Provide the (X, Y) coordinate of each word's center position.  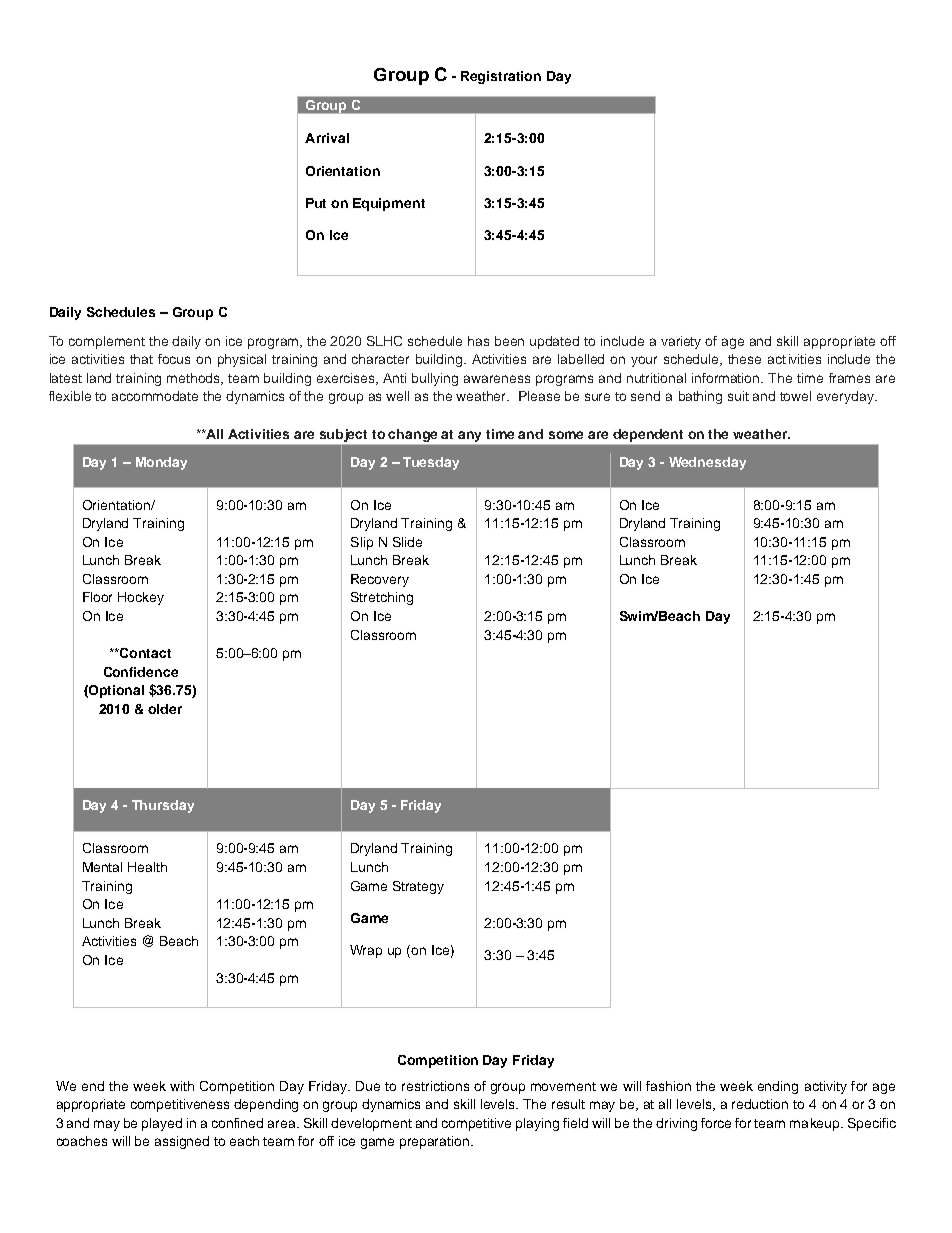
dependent (648, 435)
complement (107, 342)
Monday (161, 463)
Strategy (418, 887)
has (478, 341)
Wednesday (707, 463)
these (744, 359)
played (162, 1124)
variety (681, 342)
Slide (407, 542)
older (165, 709)
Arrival (327, 138)
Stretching (382, 598)
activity (826, 1087)
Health (147, 867)
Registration (501, 77)
